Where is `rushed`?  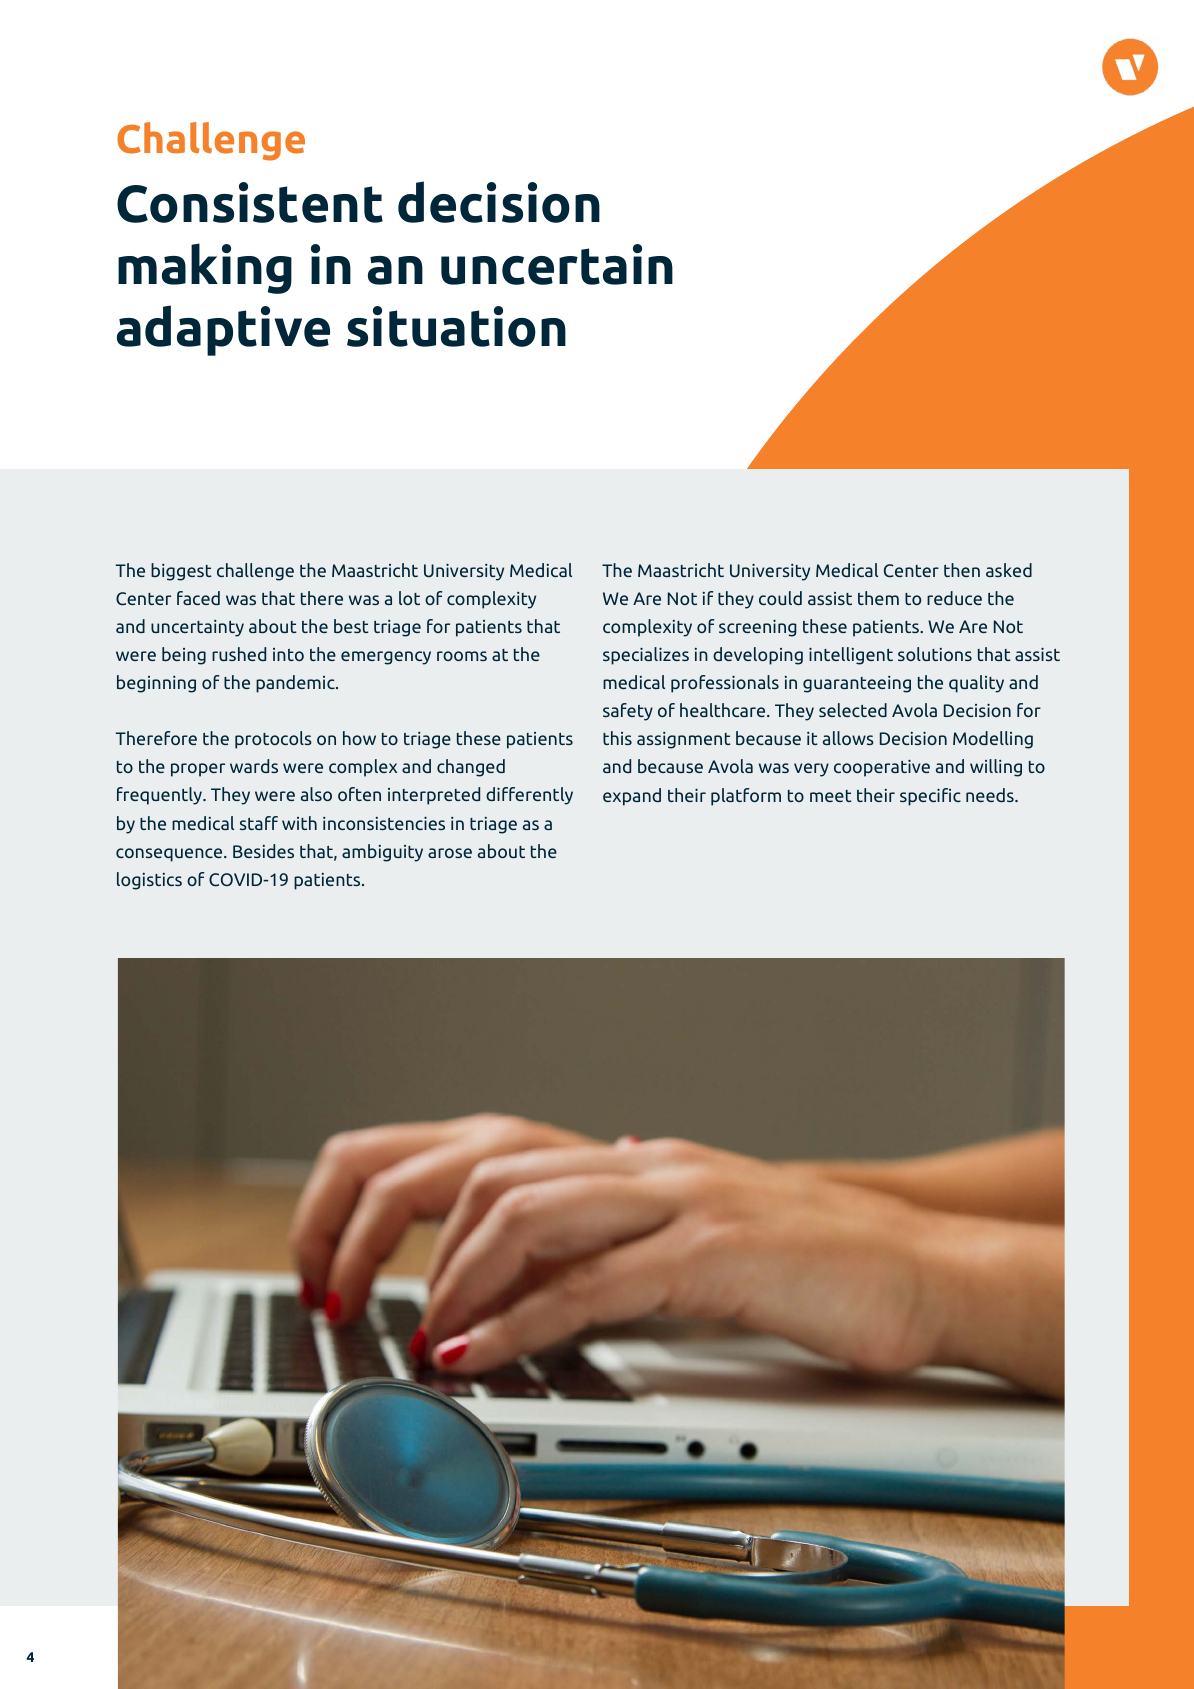
rushed is located at coordinates (239, 654).
